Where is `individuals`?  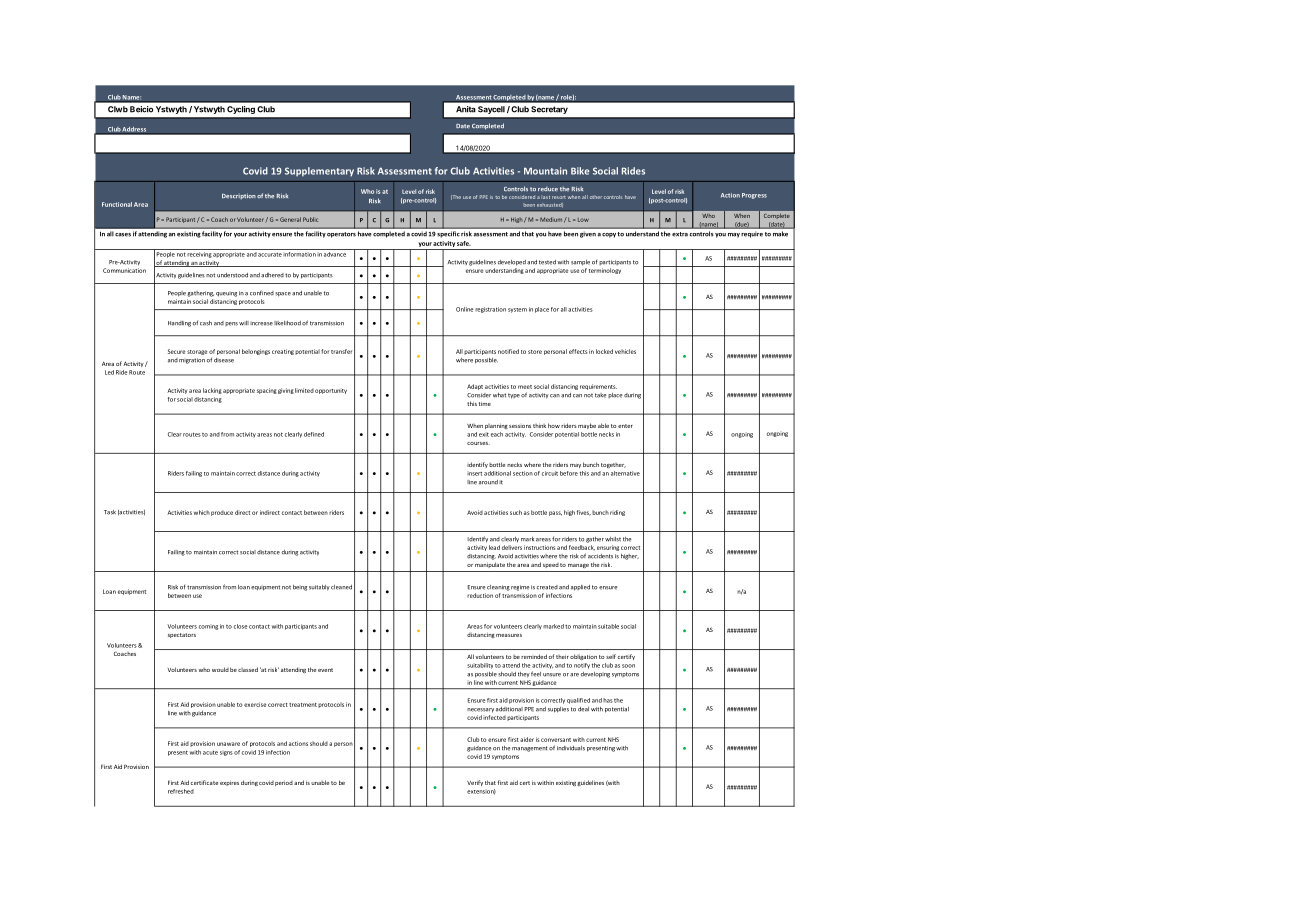
individuals is located at coordinates (571, 748).
